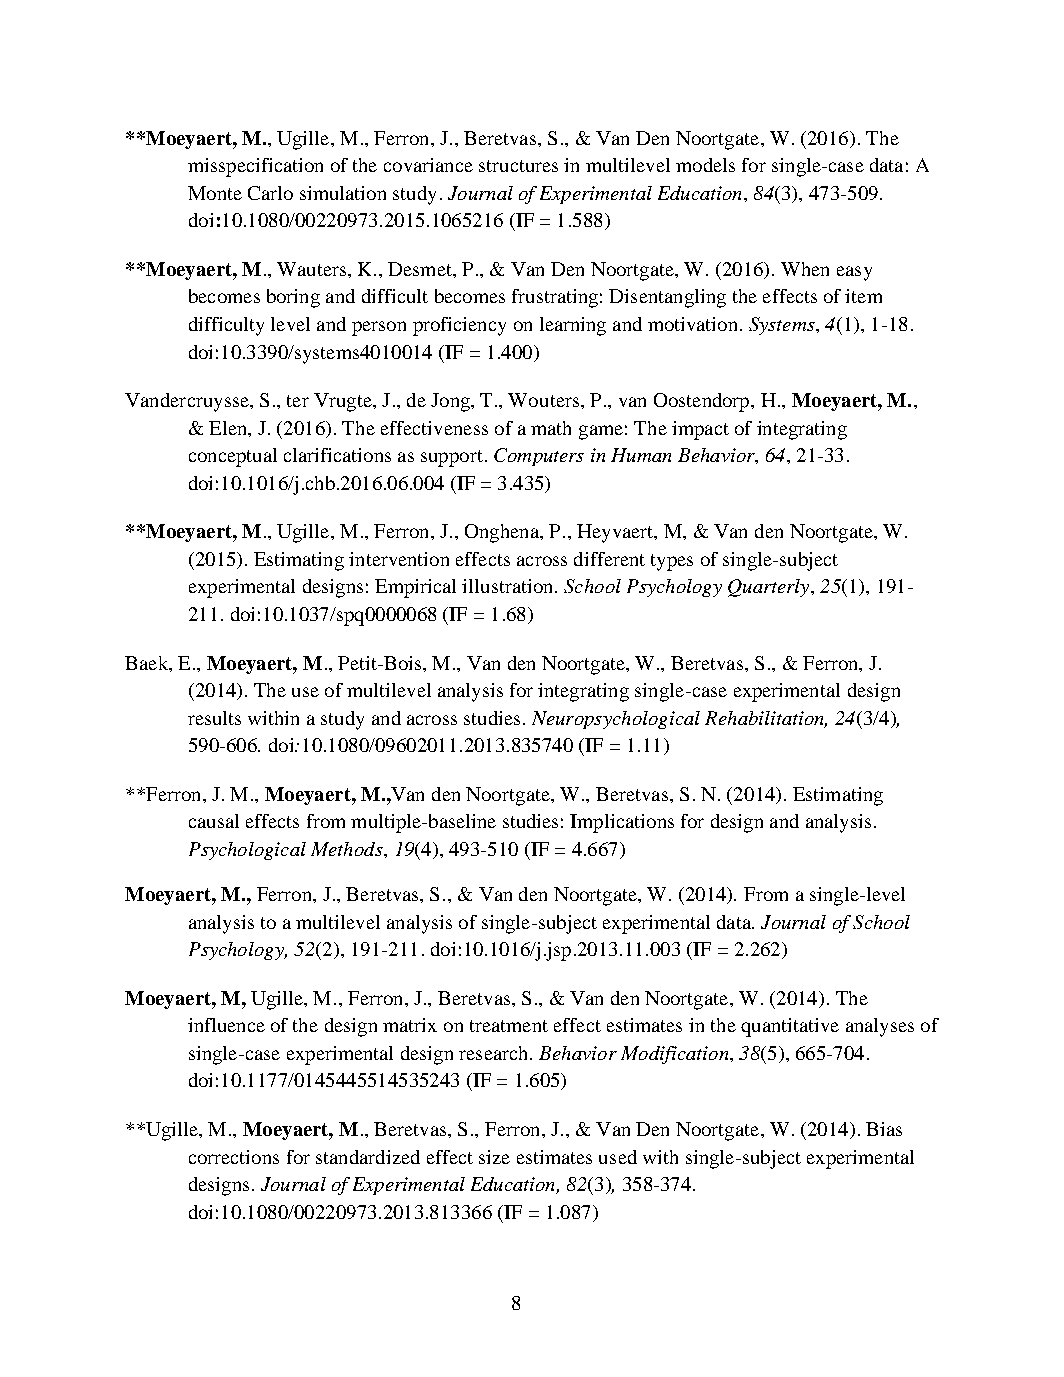 The image size is (1064, 1377). Describe the element at coordinates (884, 1129) in the screenshot. I see `Bias` at that location.
